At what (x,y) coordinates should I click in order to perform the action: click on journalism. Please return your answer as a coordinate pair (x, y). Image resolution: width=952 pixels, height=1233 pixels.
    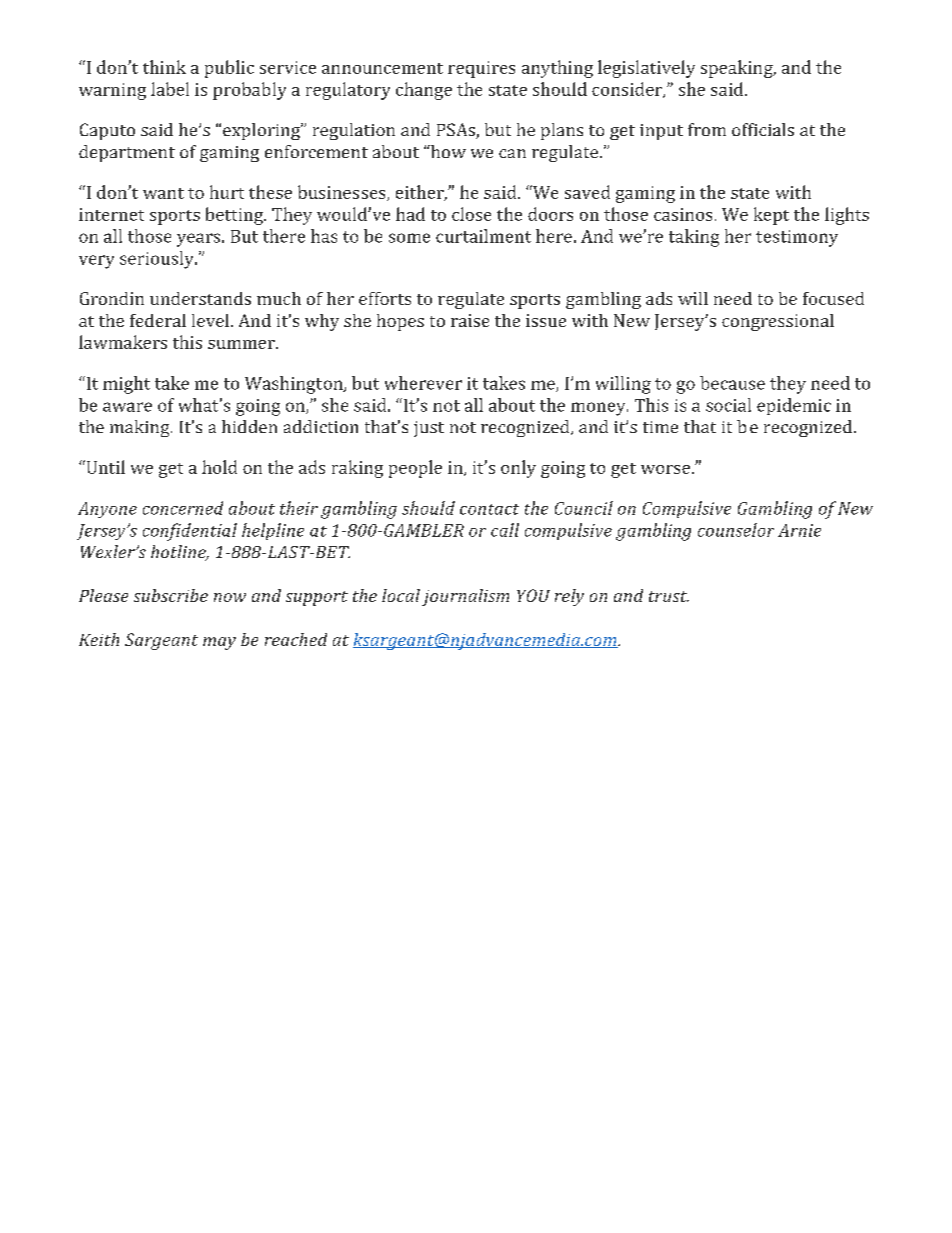
    Looking at the image, I should click on (465, 597).
